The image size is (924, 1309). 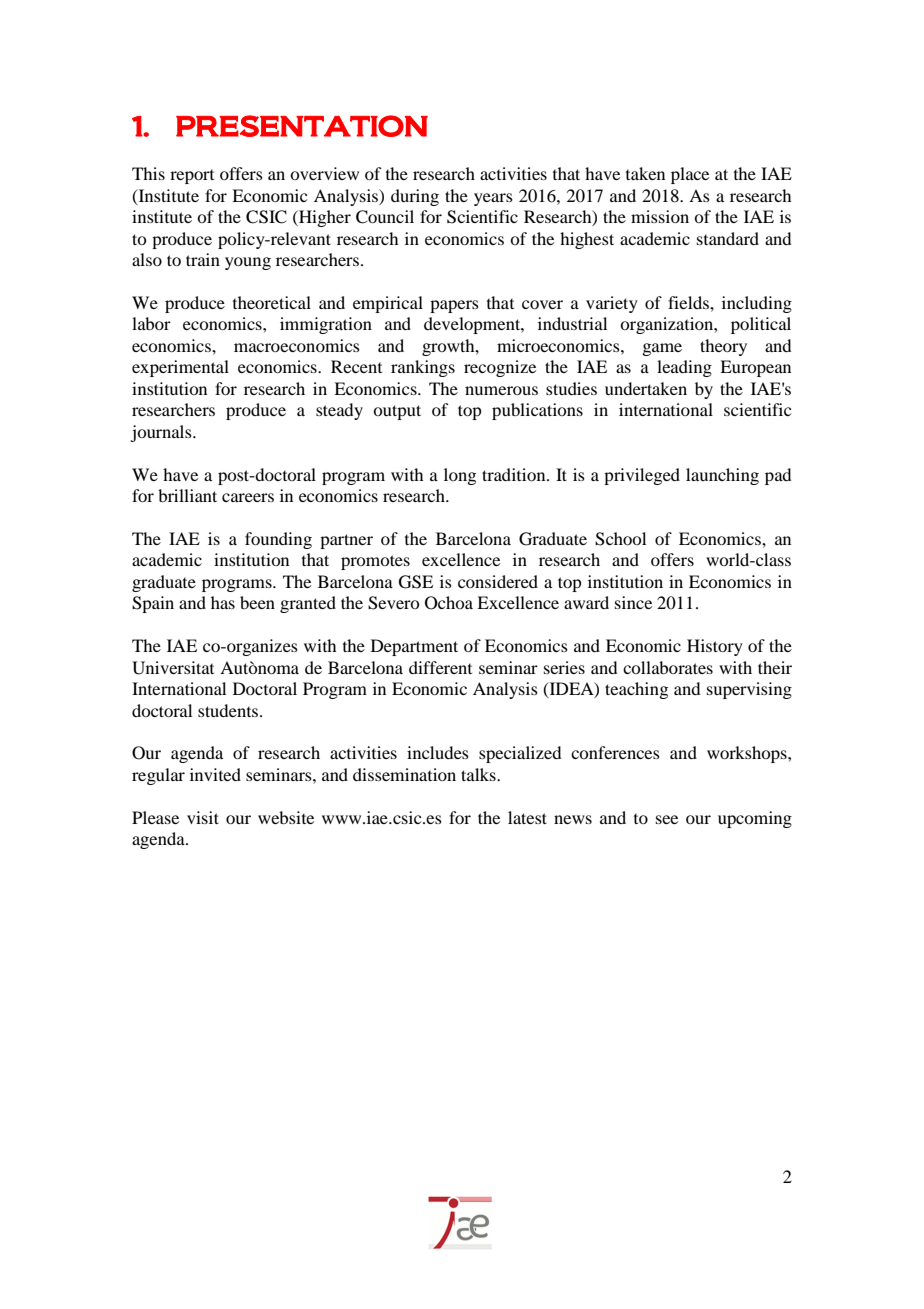 What do you see at coordinates (690, 175) in the screenshot?
I see `place` at bounding box center [690, 175].
